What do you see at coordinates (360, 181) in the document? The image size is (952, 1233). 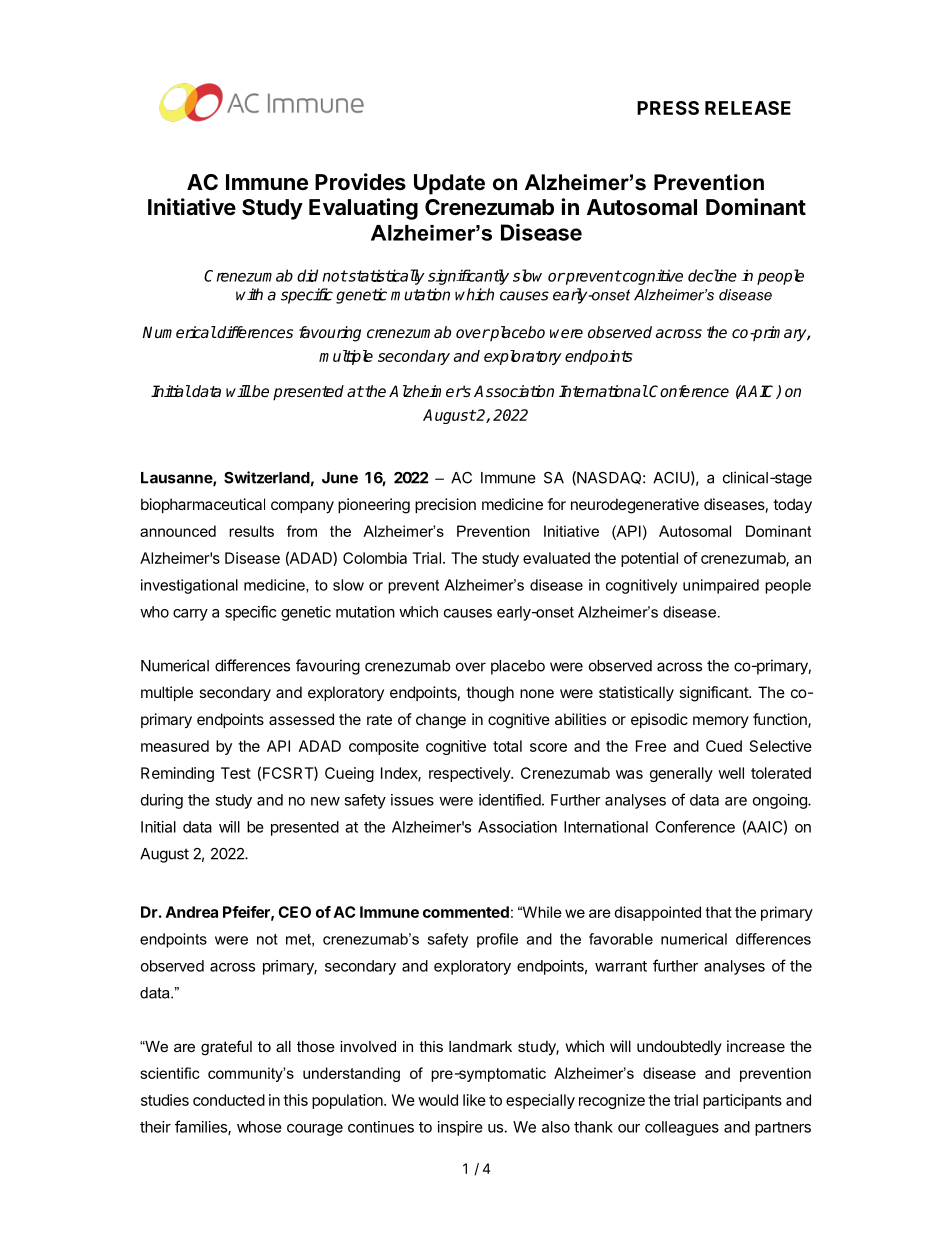 I see `Provides` at bounding box center [360, 181].
